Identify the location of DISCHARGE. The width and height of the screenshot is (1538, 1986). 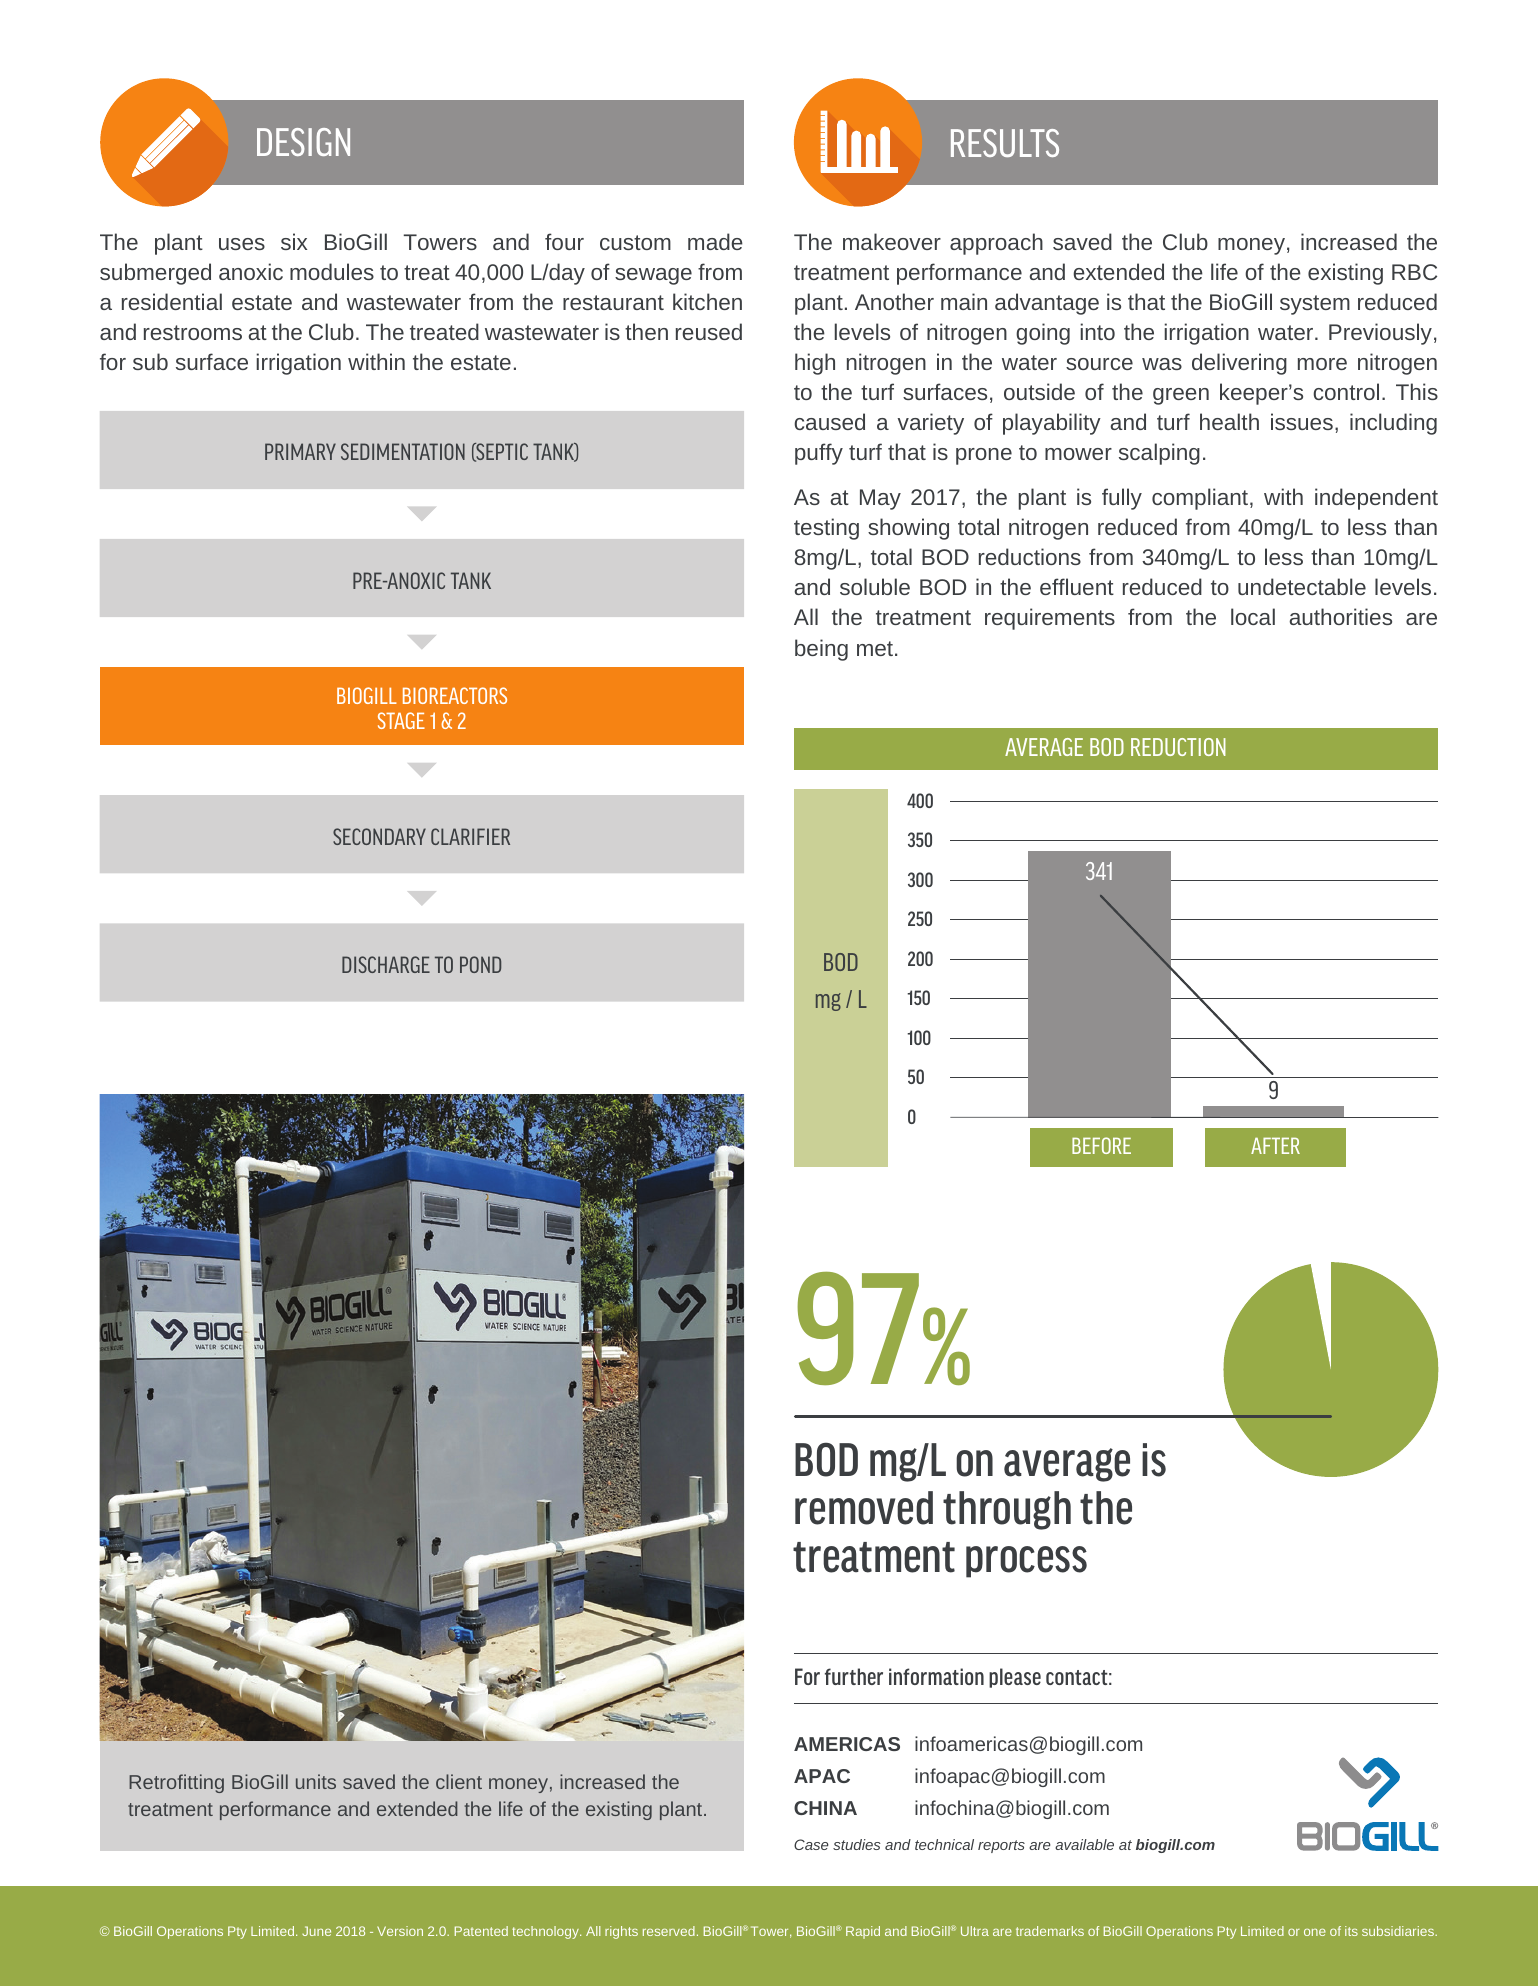
(386, 964).
